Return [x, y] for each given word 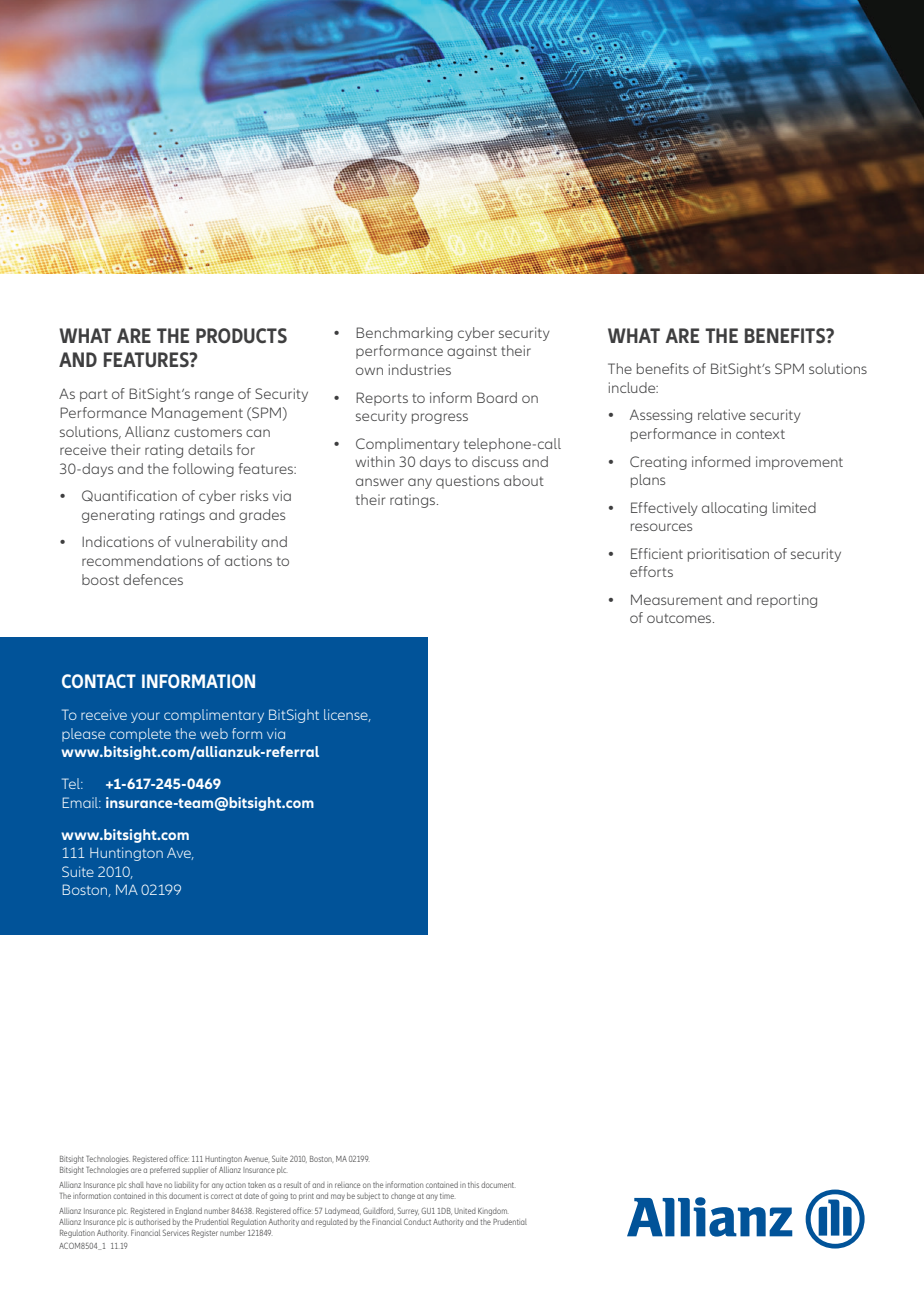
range [214, 396]
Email [81, 802]
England [188, 1212]
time [447, 1196]
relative [722, 414]
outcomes [680, 618]
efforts [651, 571]
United [465, 1211]
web [214, 733]
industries [420, 369]
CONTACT [99, 681]
